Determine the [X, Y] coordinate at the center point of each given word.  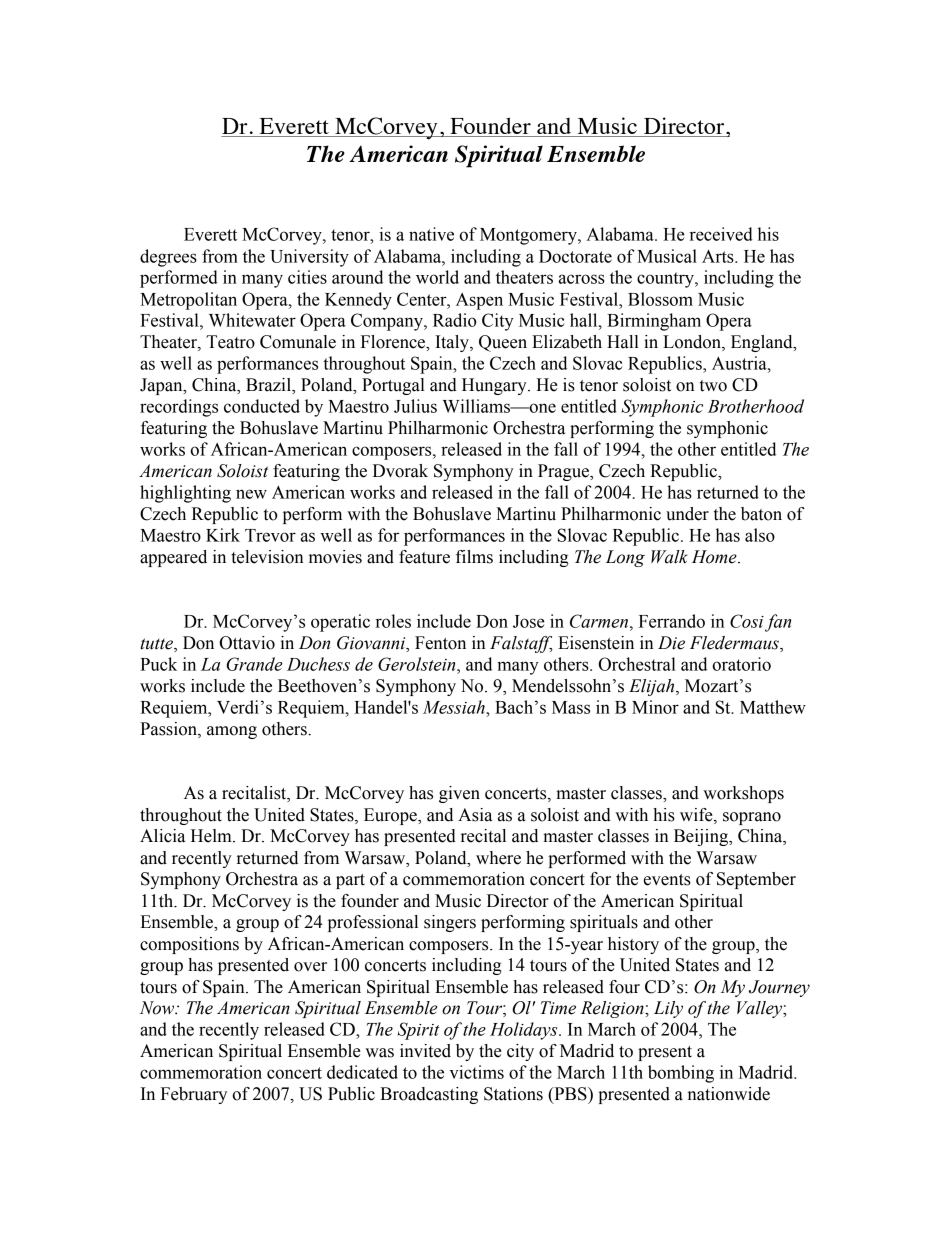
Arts [719, 256]
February [194, 1095]
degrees [168, 258]
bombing [681, 1074]
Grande [254, 664]
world [437, 277]
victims [476, 1072]
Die [671, 643]
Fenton [440, 643]
